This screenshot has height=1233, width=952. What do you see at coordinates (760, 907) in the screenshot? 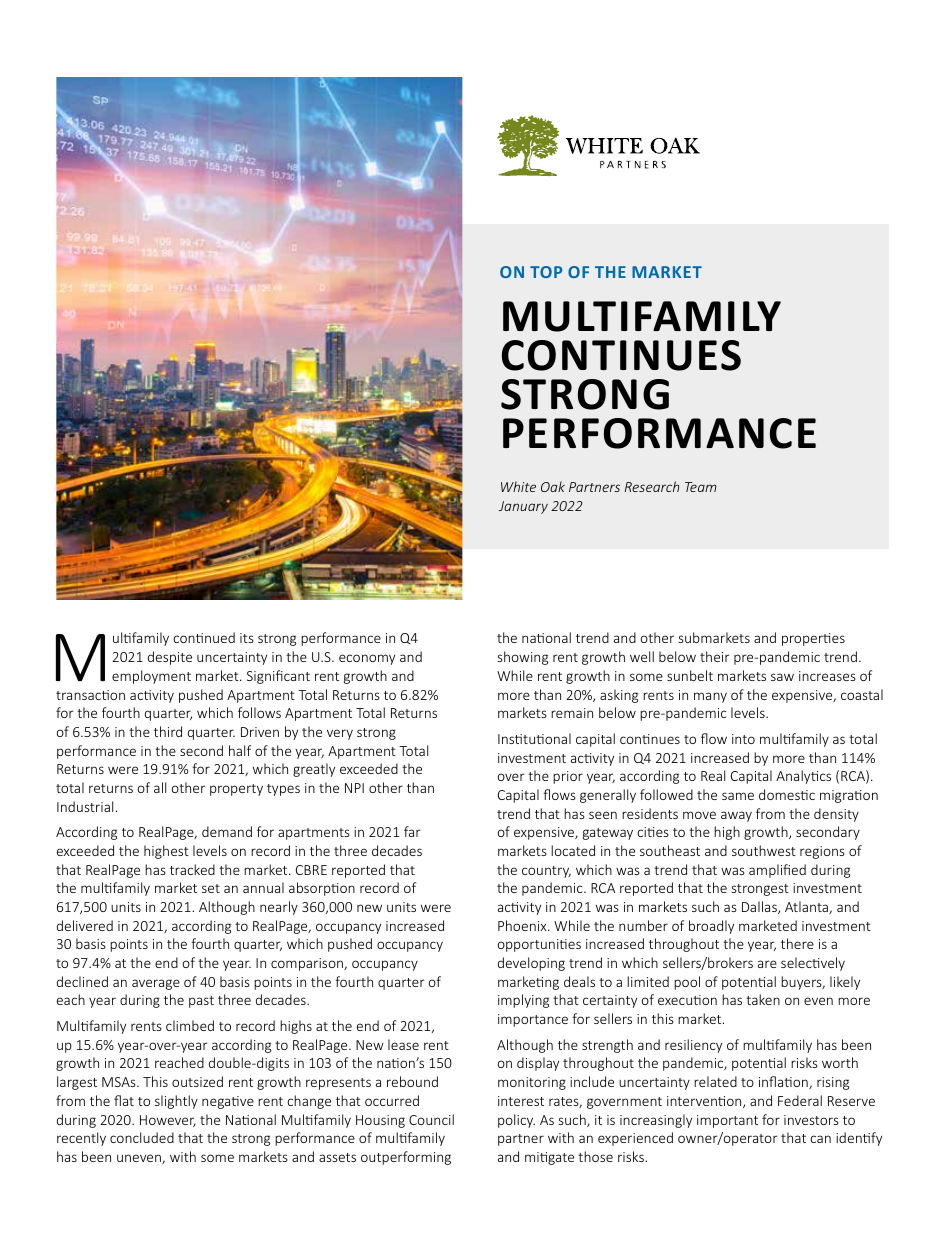
I see `Dallas` at bounding box center [760, 907].
